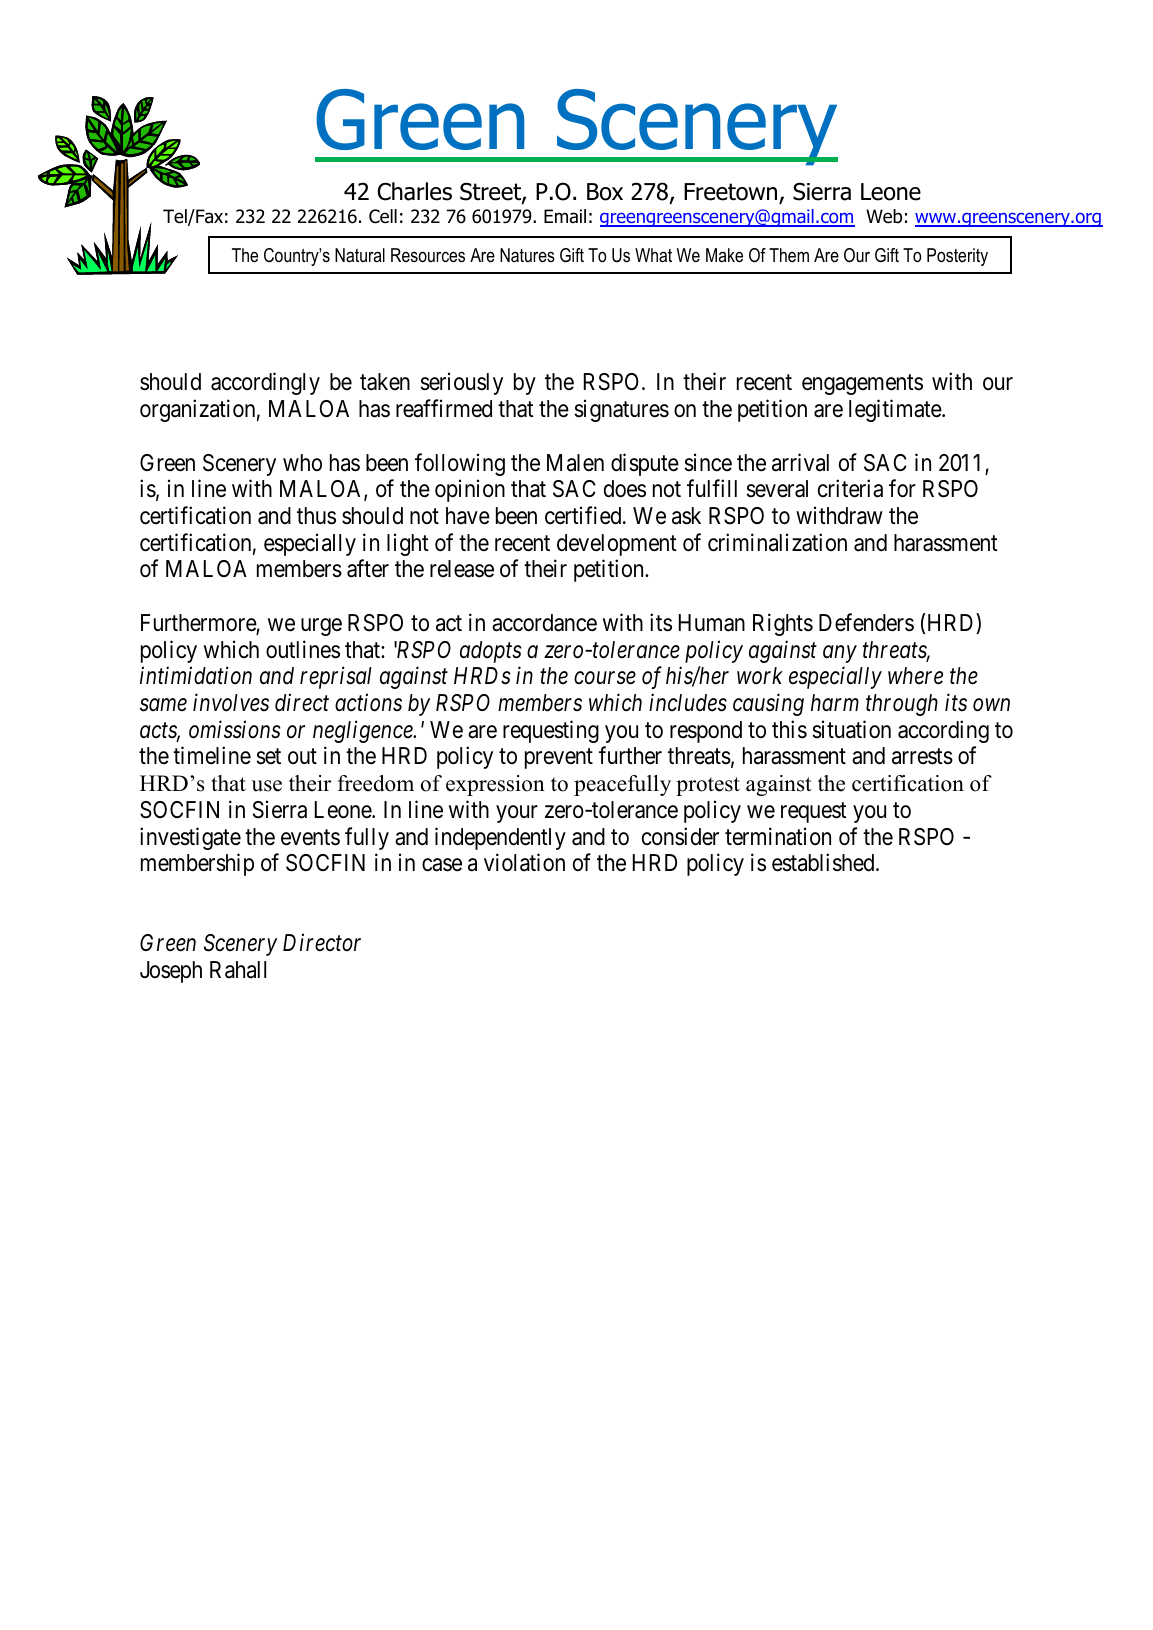 The width and height of the document is (1153, 1630). What do you see at coordinates (461, 383) in the document?
I see `seriously` at bounding box center [461, 383].
